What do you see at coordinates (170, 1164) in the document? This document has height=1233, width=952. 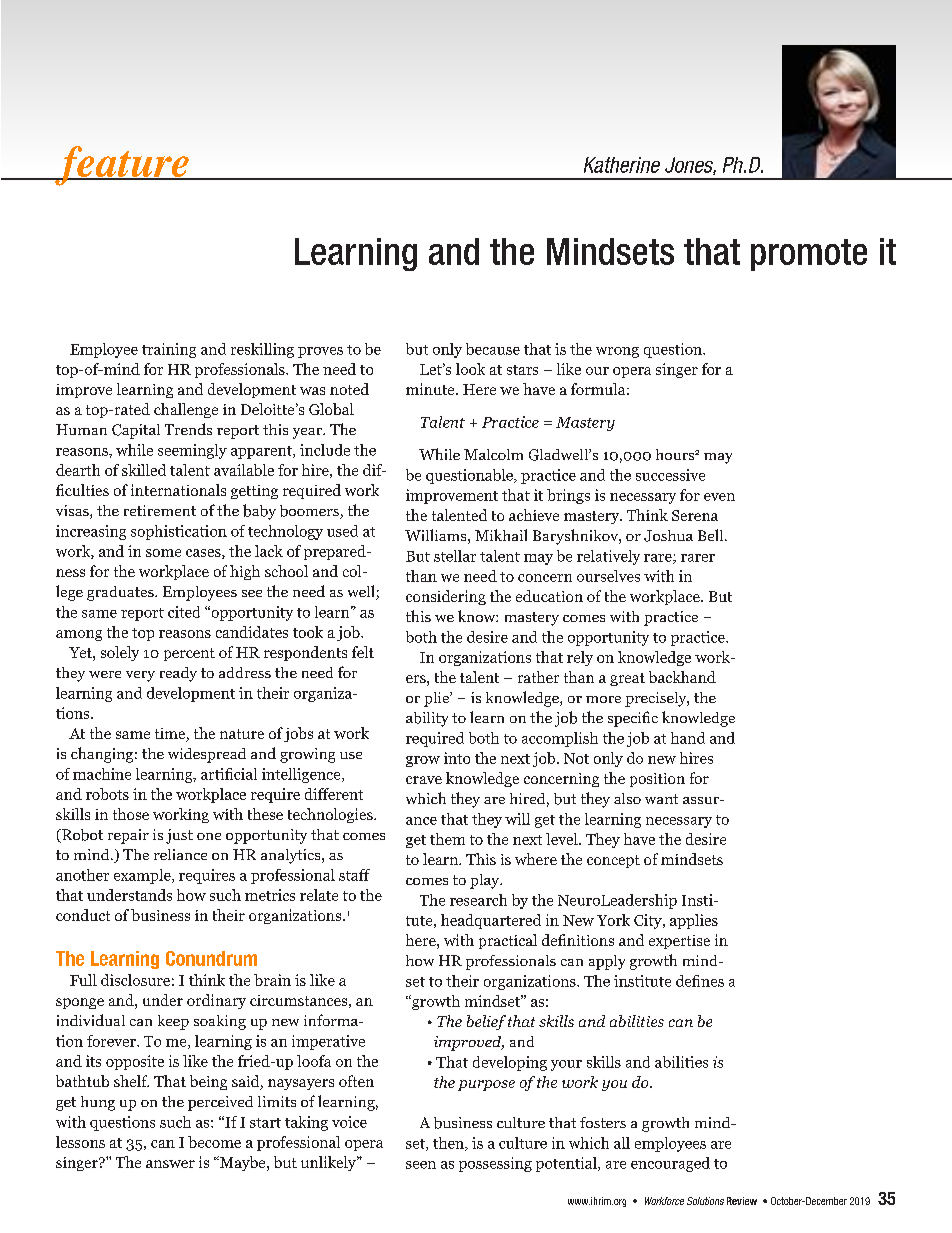 I see `answer` at bounding box center [170, 1164].
